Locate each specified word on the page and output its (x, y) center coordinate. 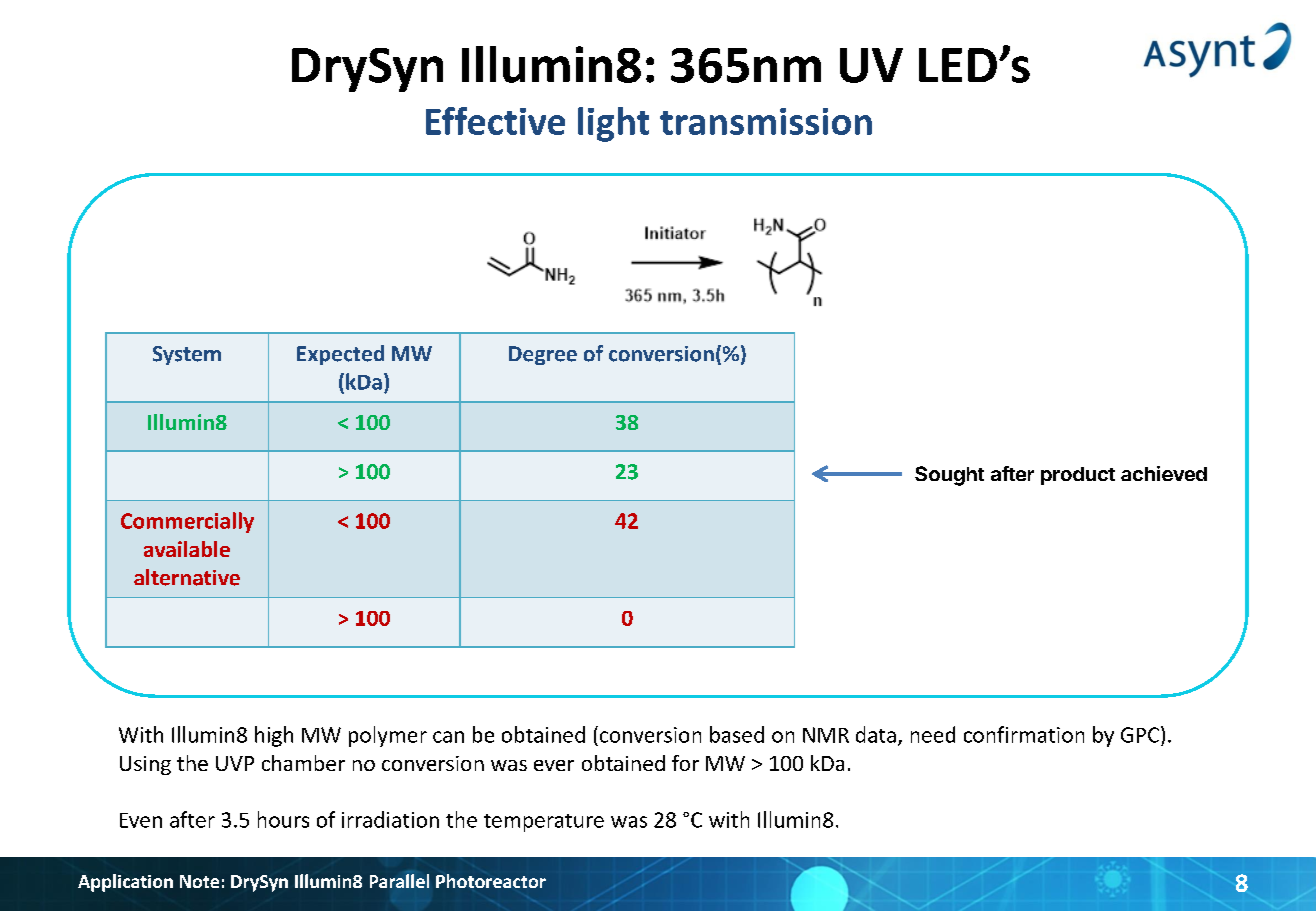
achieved (1164, 473)
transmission (766, 121)
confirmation (1024, 734)
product (1078, 476)
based (737, 734)
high (274, 736)
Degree (543, 355)
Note (199, 881)
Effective (495, 121)
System (187, 355)
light (613, 124)
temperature (544, 823)
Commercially (187, 522)
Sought (949, 476)
